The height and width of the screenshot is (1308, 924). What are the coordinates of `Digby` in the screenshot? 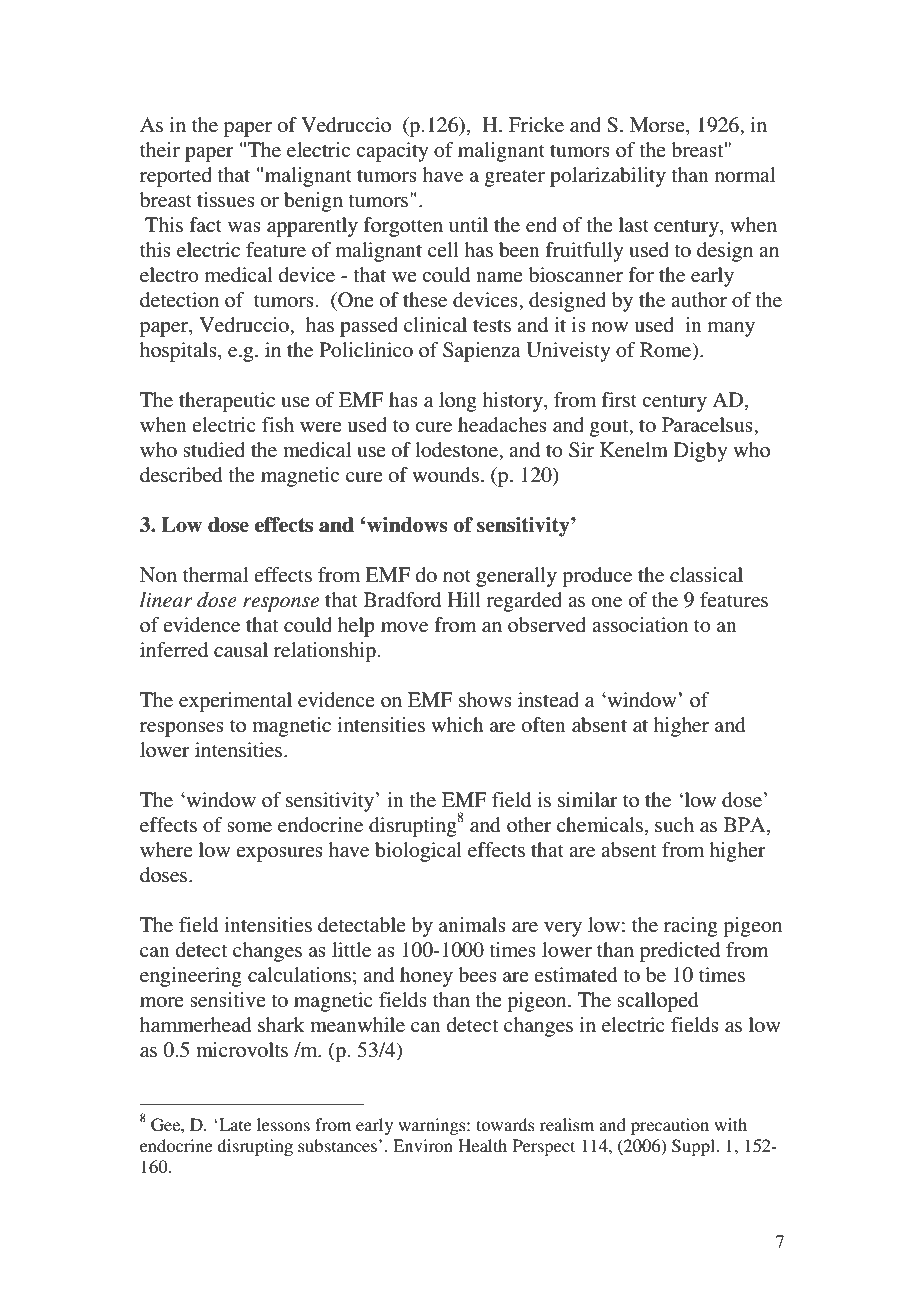 It's located at (700, 452).
